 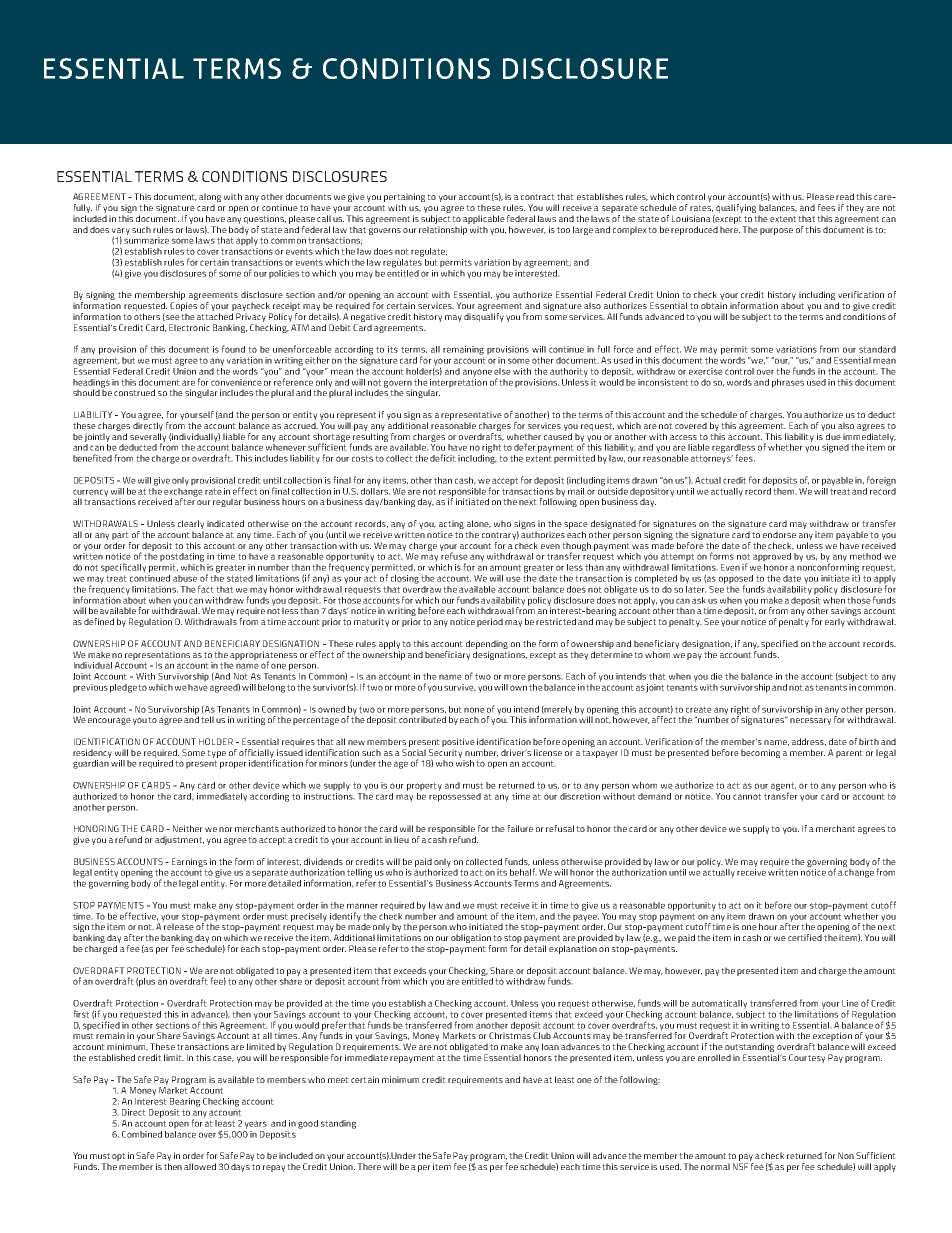 What do you see at coordinates (484, 219) in the page?
I see `applicable` at bounding box center [484, 219].
